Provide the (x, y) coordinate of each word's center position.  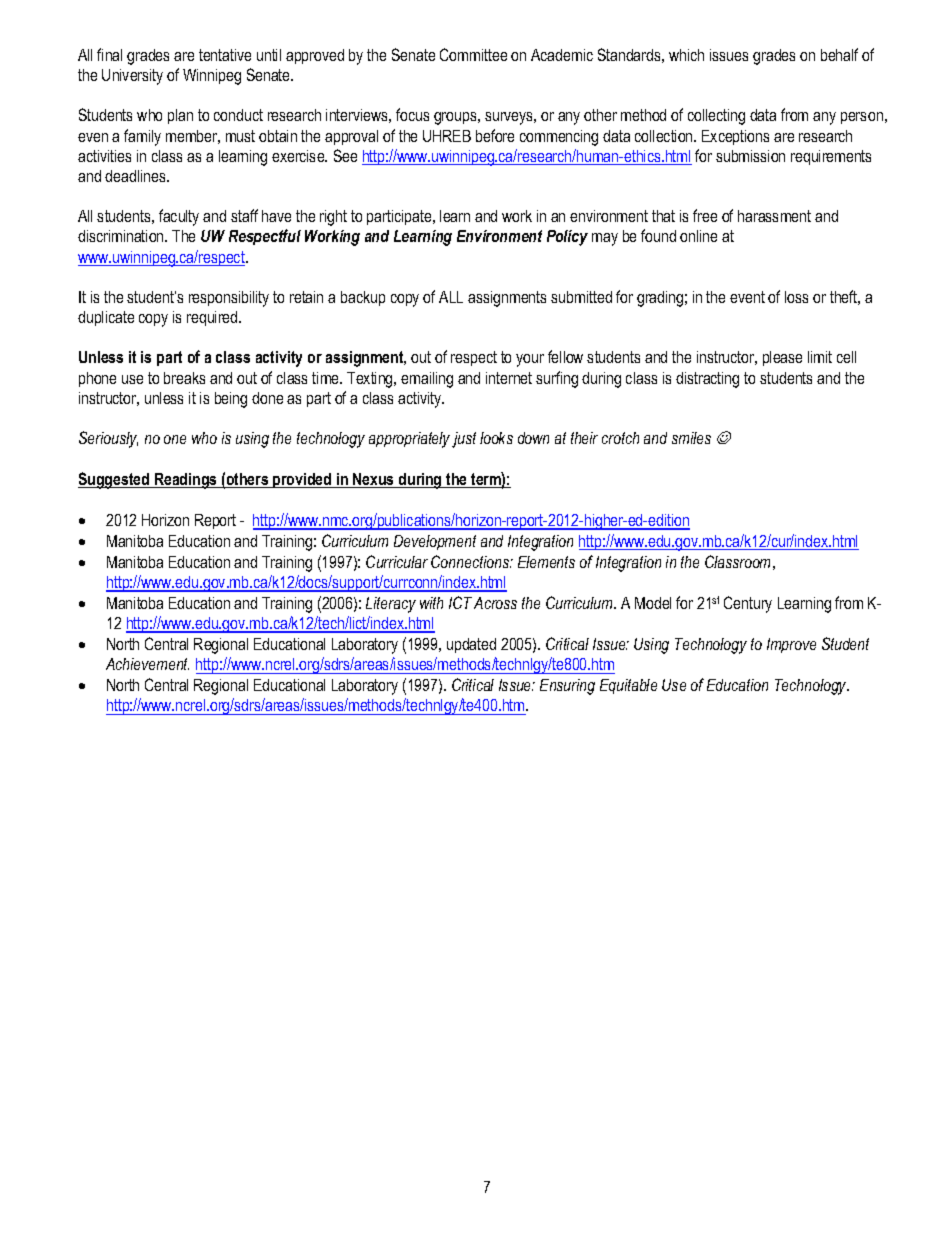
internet (509, 378)
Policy (567, 238)
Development (435, 542)
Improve (791, 645)
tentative (225, 55)
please (782, 358)
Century (748, 604)
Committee (473, 54)
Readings (186, 481)
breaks (184, 378)
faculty (179, 217)
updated (471, 645)
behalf (839, 54)
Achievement (147, 664)
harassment (774, 216)
